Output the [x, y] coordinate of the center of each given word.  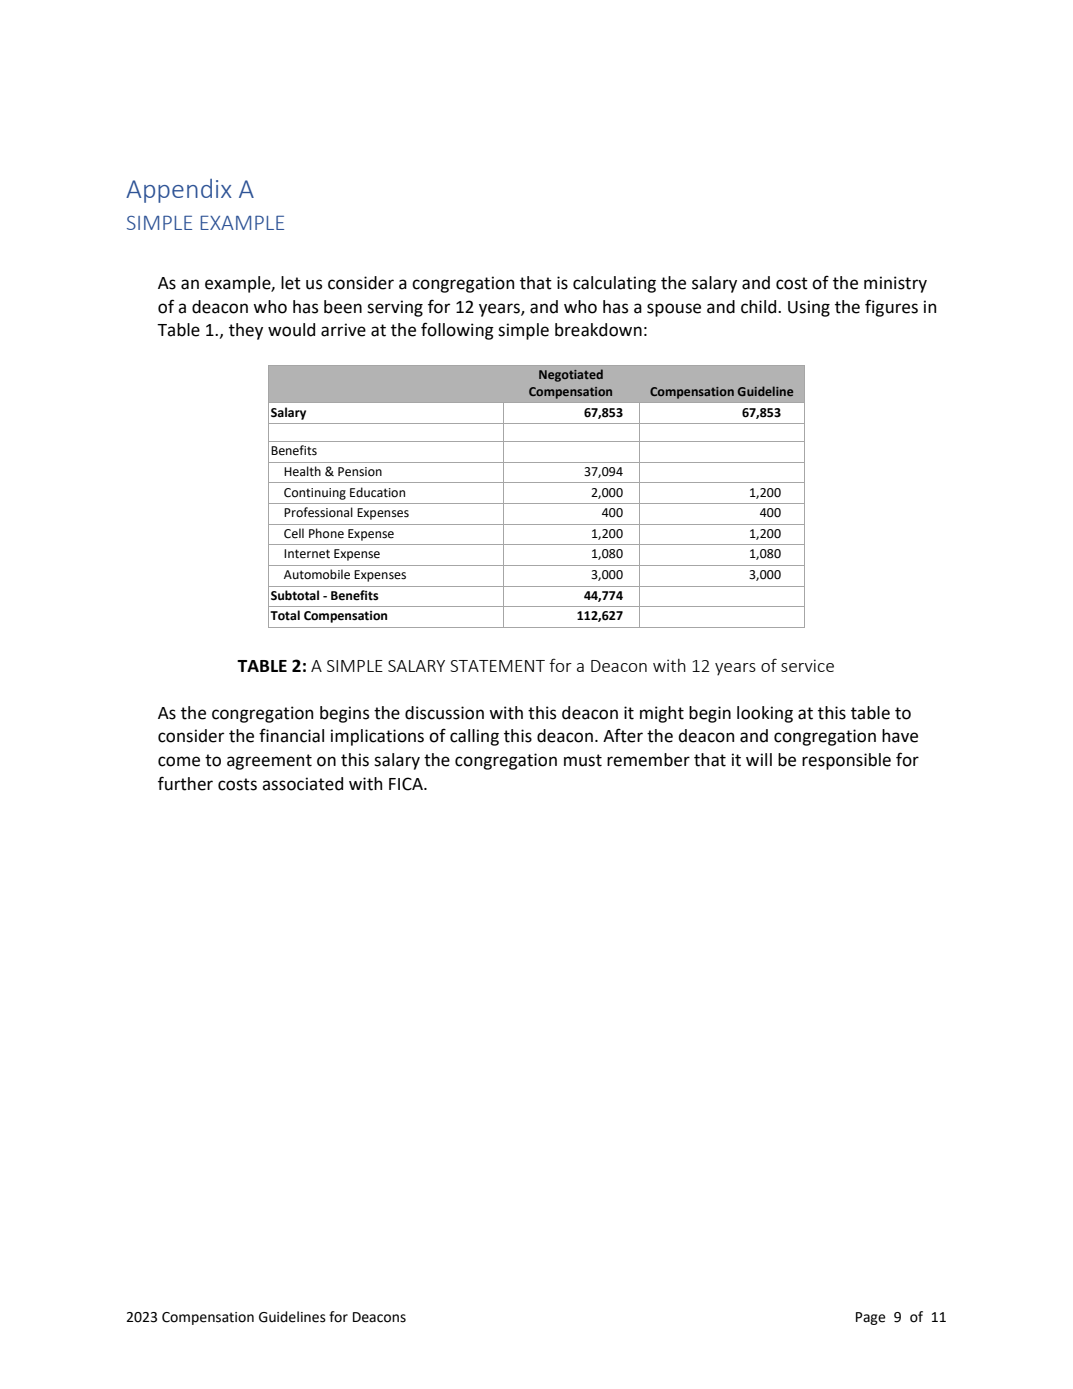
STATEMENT [497, 666]
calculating [614, 284]
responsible [846, 761]
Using [809, 308]
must [583, 760]
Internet [307, 554]
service [807, 665]
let [291, 283]
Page [871, 1318]
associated [302, 784]
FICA [407, 784]
